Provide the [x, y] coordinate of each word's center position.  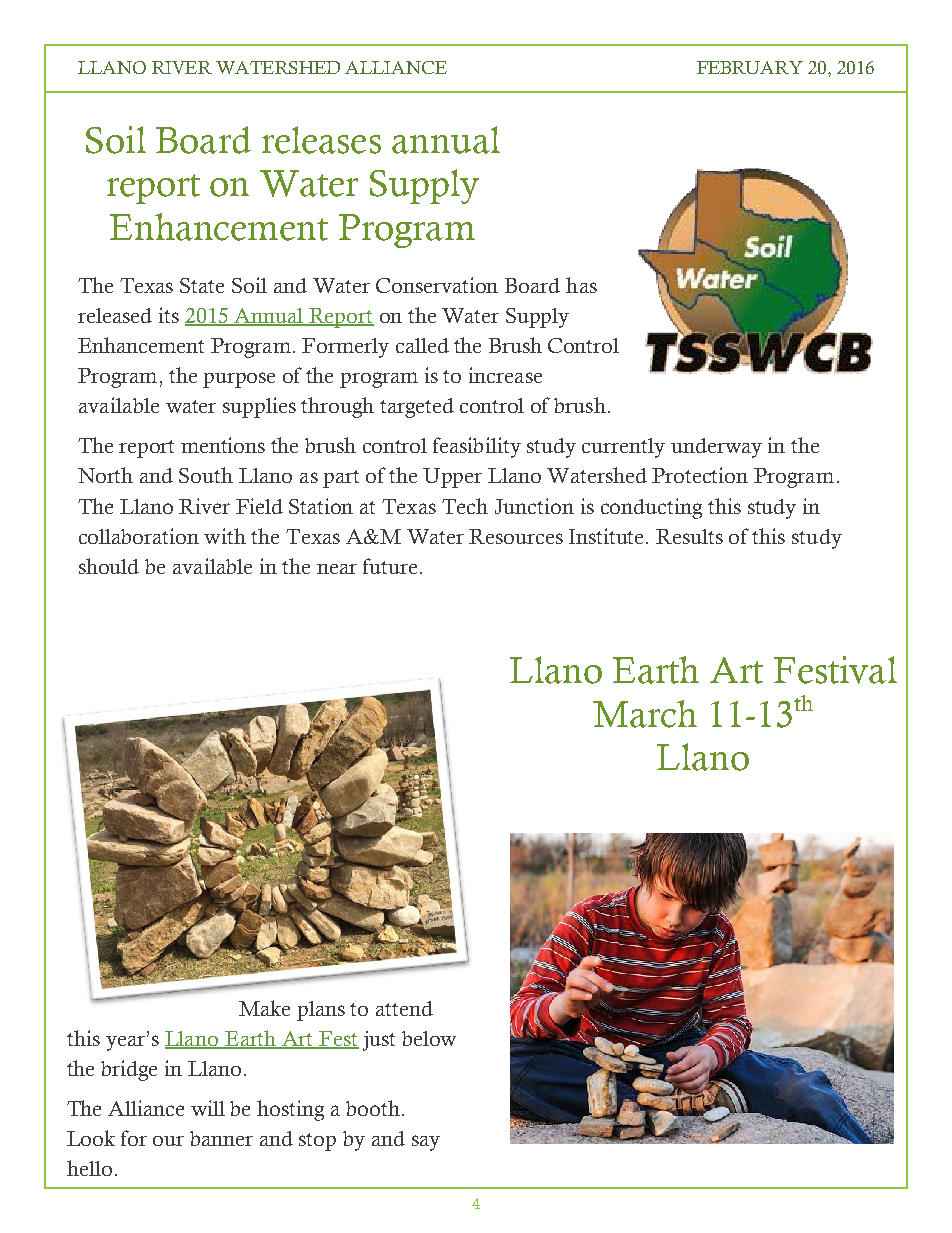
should [109, 566]
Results [689, 536]
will [208, 1108]
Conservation [437, 285]
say [426, 1143]
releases [321, 140]
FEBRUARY [750, 67]
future [390, 566]
